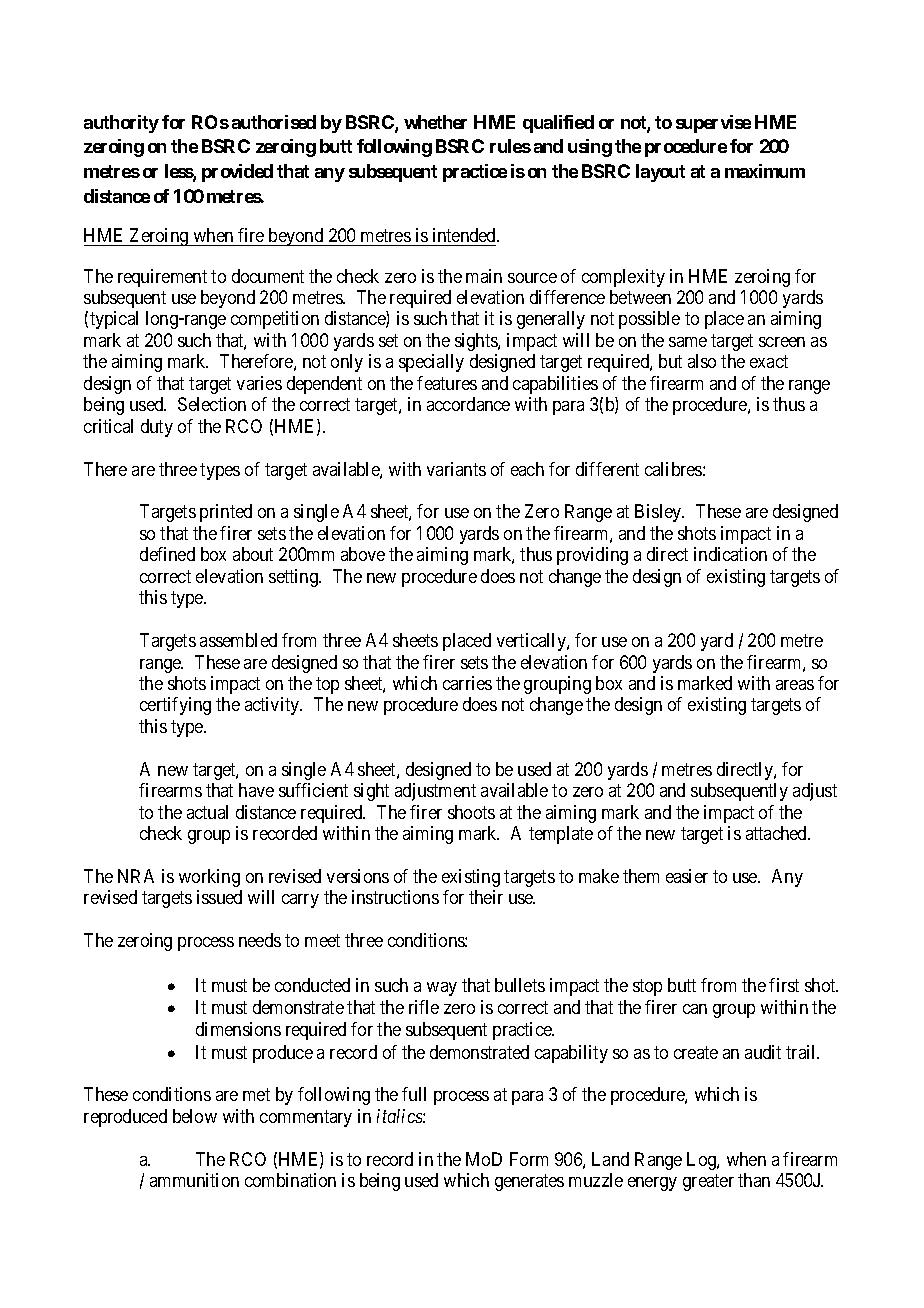 This page has width=924, height=1308. I want to click on Form, so click(529, 1159).
